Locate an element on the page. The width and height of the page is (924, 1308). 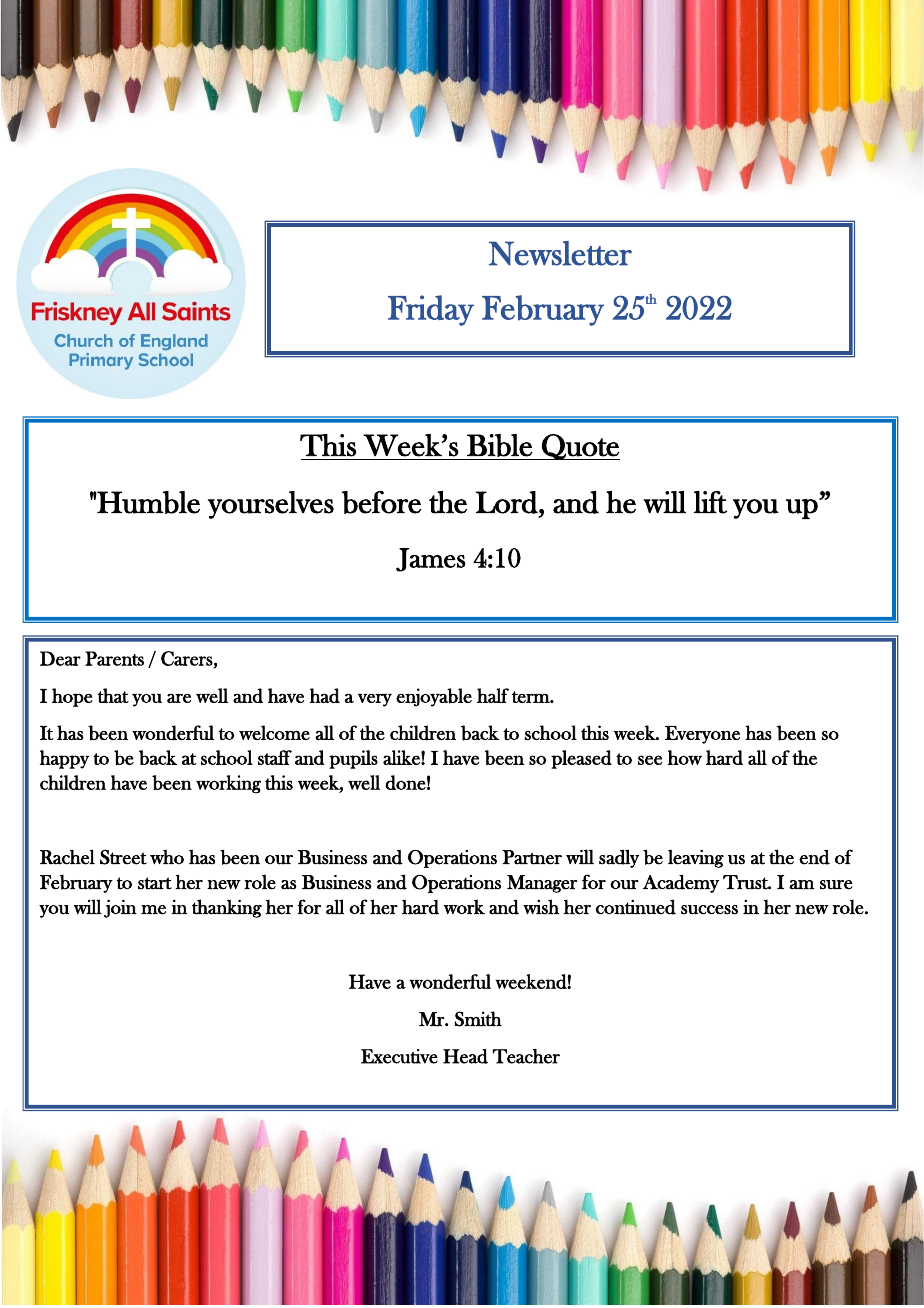
Parents is located at coordinates (114, 658).
